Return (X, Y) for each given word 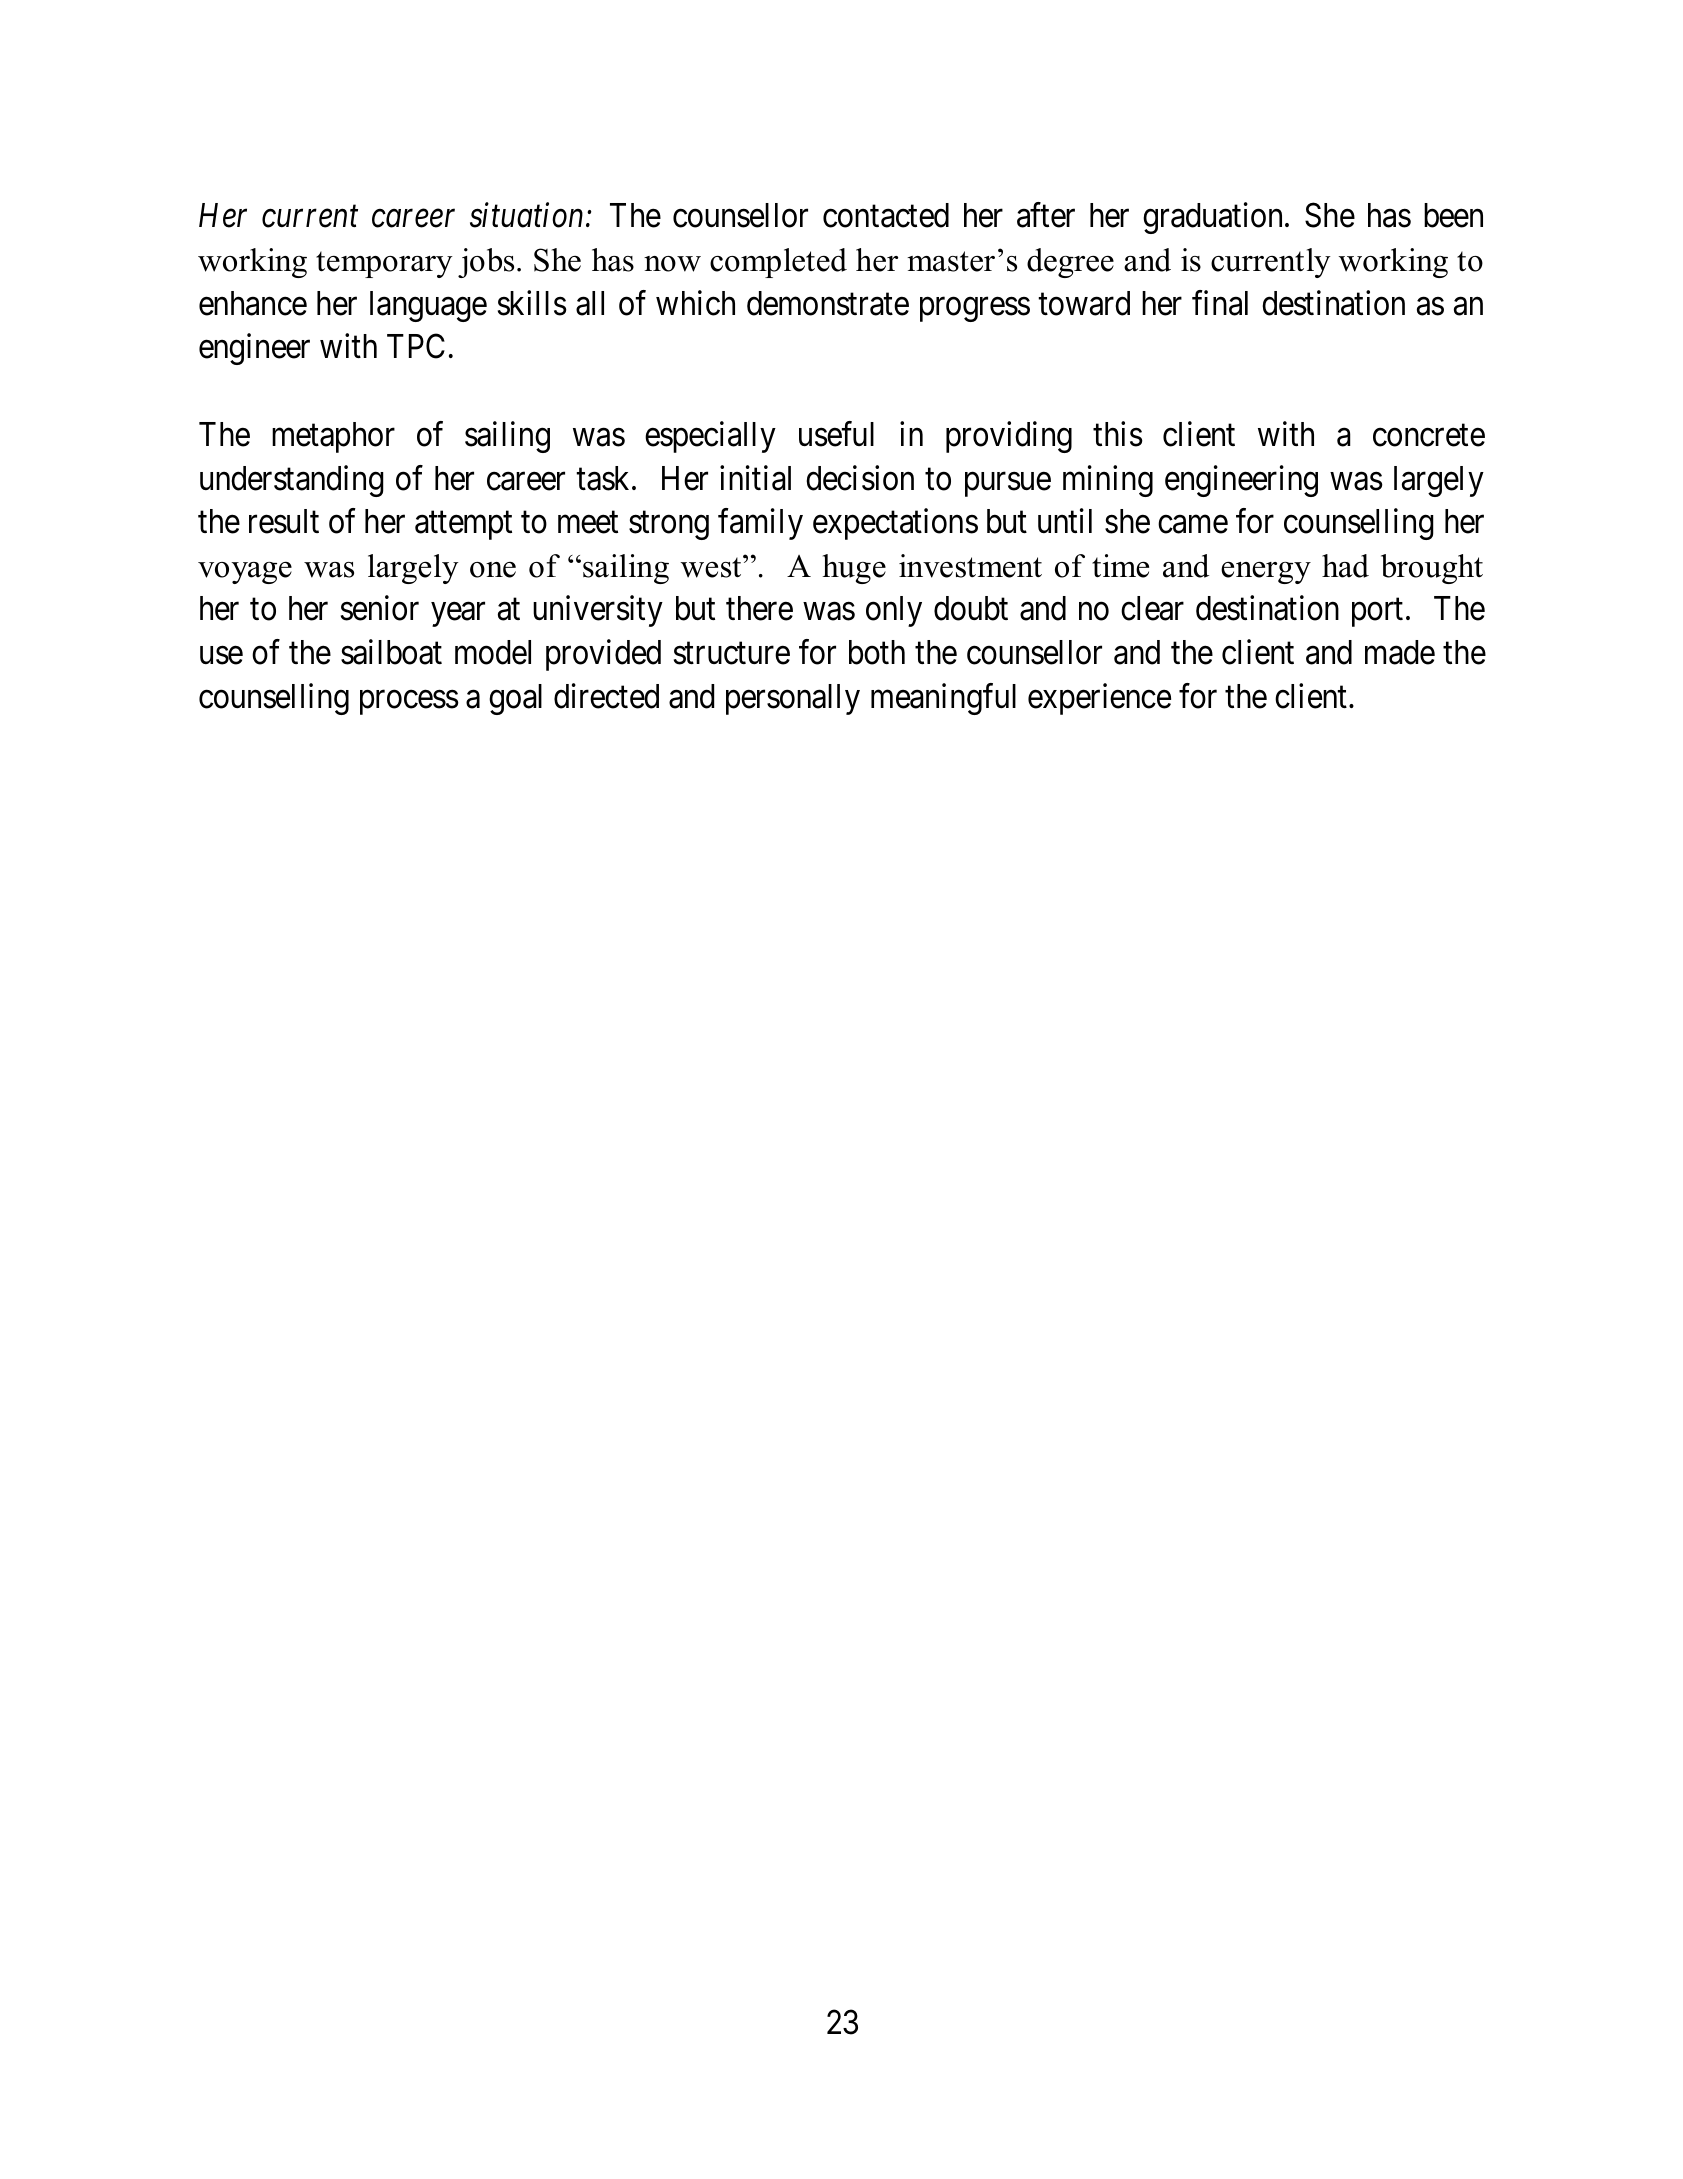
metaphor (333, 437)
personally (793, 699)
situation (526, 216)
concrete (1429, 436)
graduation (1214, 218)
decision (860, 478)
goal (515, 699)
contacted (886, 215)
